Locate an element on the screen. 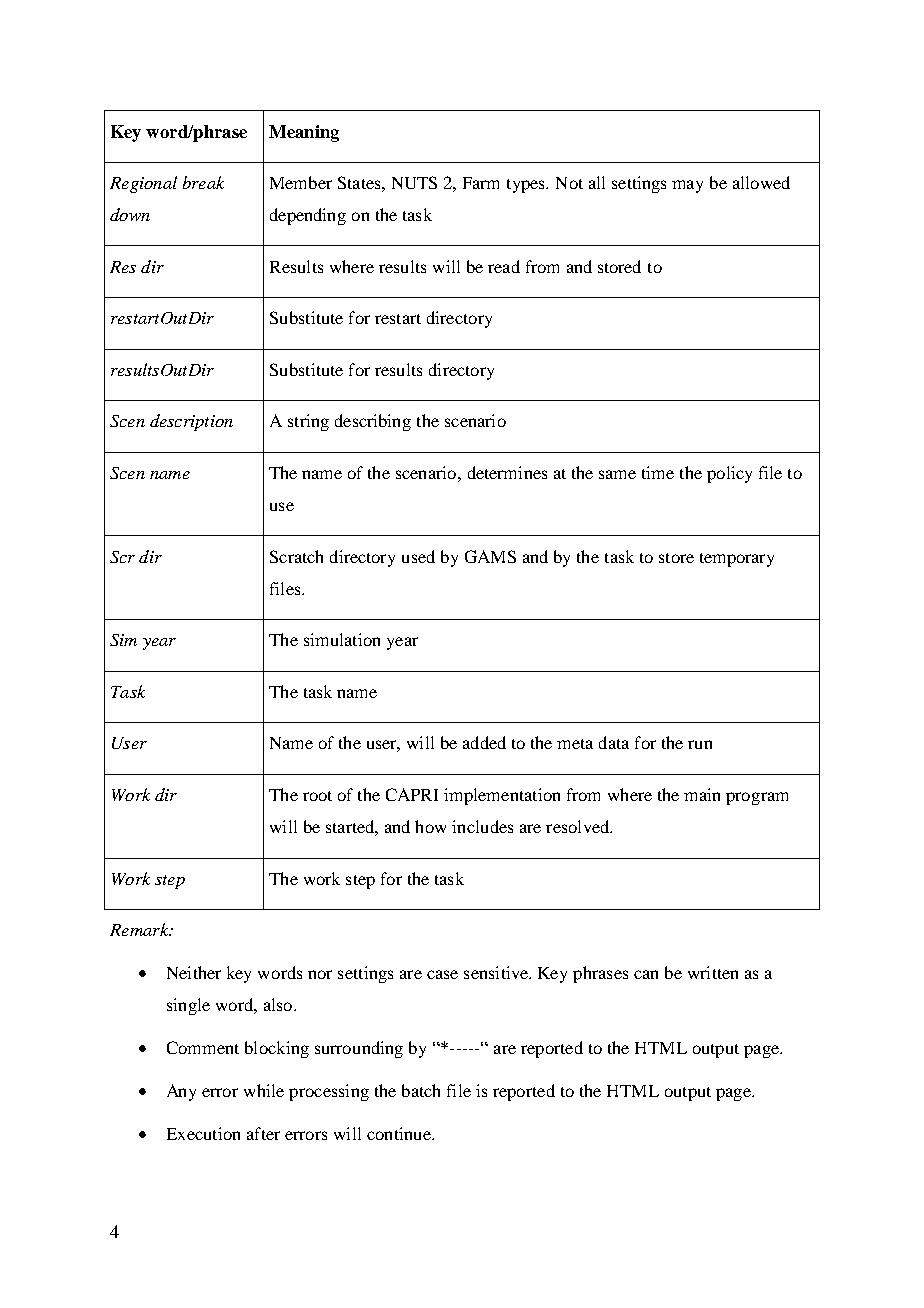  may is located at coordinates (687, 186).
